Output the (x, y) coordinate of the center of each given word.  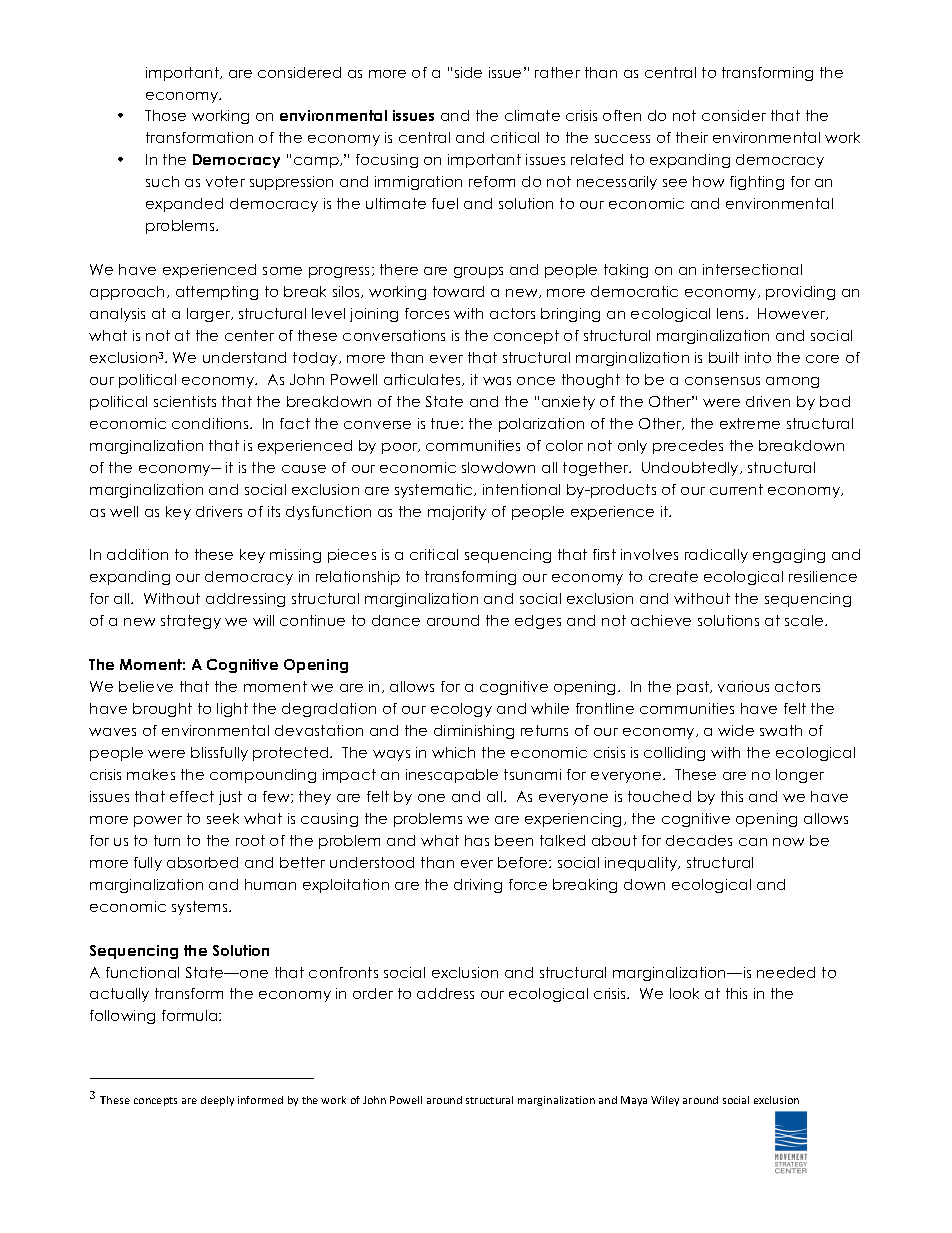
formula (191, 1015)
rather (557, 72)
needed (786, 972)
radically (716, 556)
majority (457, 513)
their (692, 137)
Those (165, 115)
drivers (219, 511)
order (373, 993)
